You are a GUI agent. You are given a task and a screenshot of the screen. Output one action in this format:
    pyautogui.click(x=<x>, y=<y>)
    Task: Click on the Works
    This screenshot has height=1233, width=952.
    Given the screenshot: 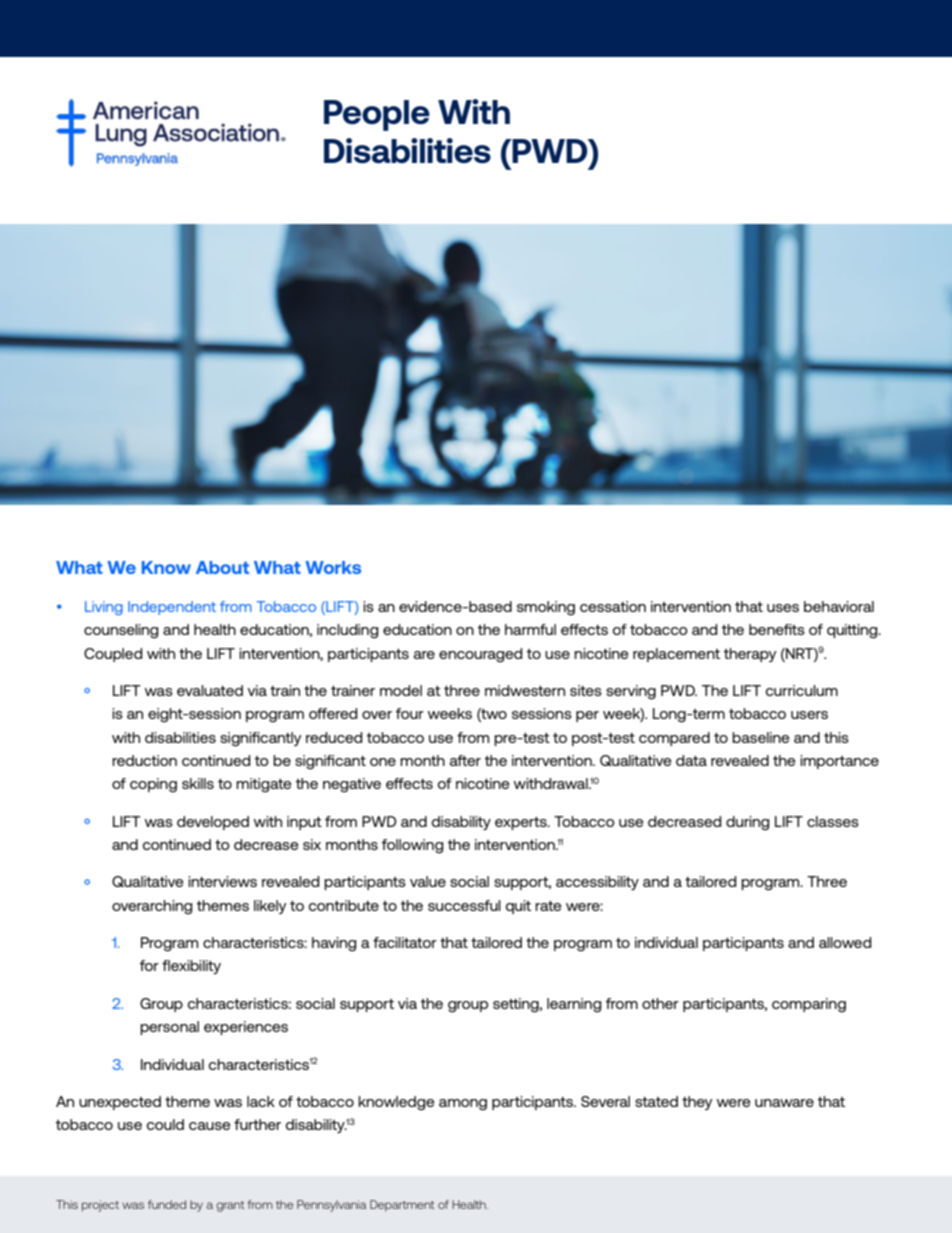 What is the action you would take?
    pyautogui.click(x=333, y=567)
